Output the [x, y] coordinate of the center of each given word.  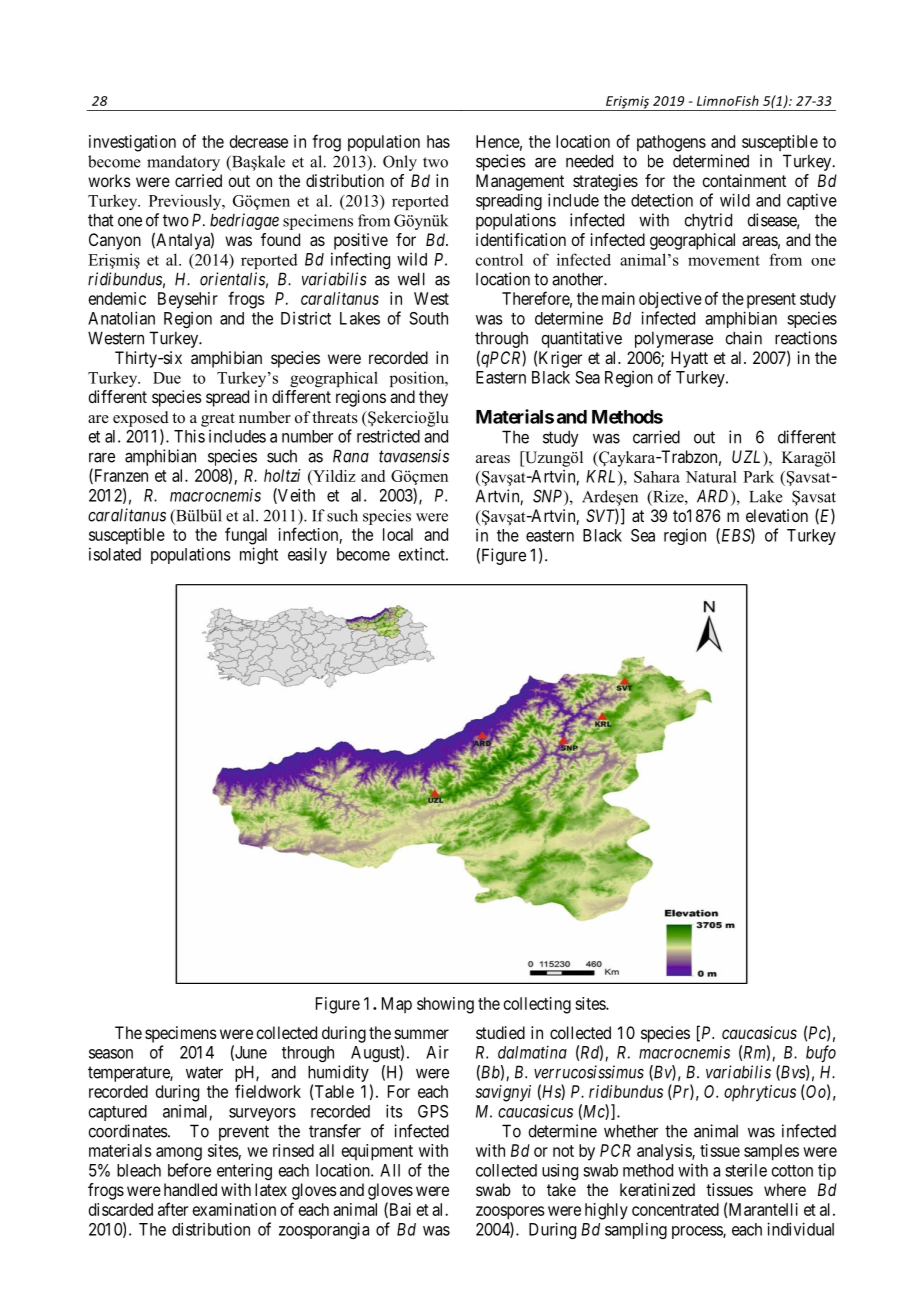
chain [743, 338]
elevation [777, 515]
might [259, 555]
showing [445, 1005]
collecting [537, 1005]
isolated [115, 554]
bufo [821, 1054]
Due [167, 378]
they [433, 398]
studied [500, 1032]
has [438, 141]
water [204, 1072]
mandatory [183, 163]
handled [190, 1189]
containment [744, 180]
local [398, 534]
